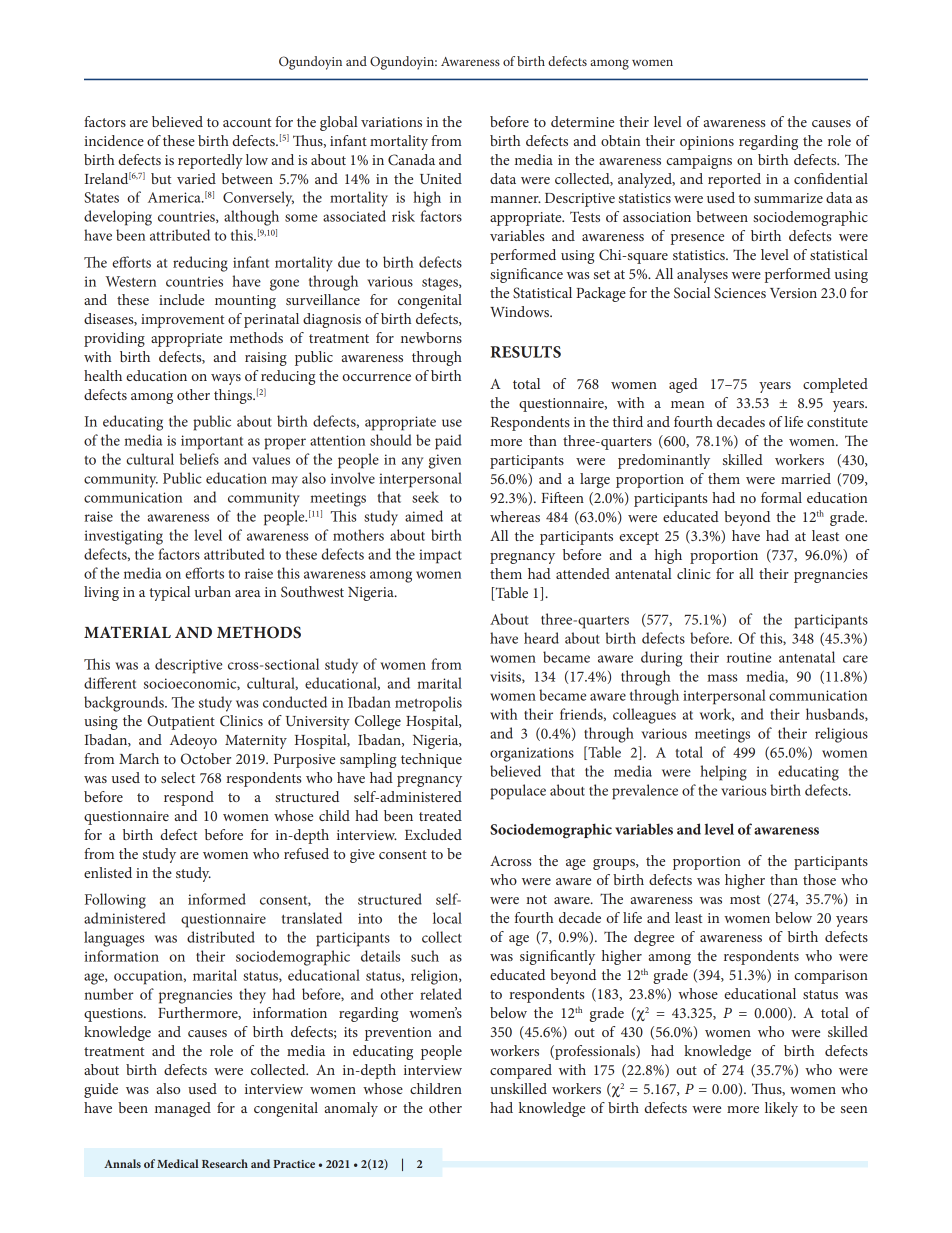 This image has width=952, height=1233. Describe the element at coordinates (181, 722) in the image. I see `Outpatient` at that location.
